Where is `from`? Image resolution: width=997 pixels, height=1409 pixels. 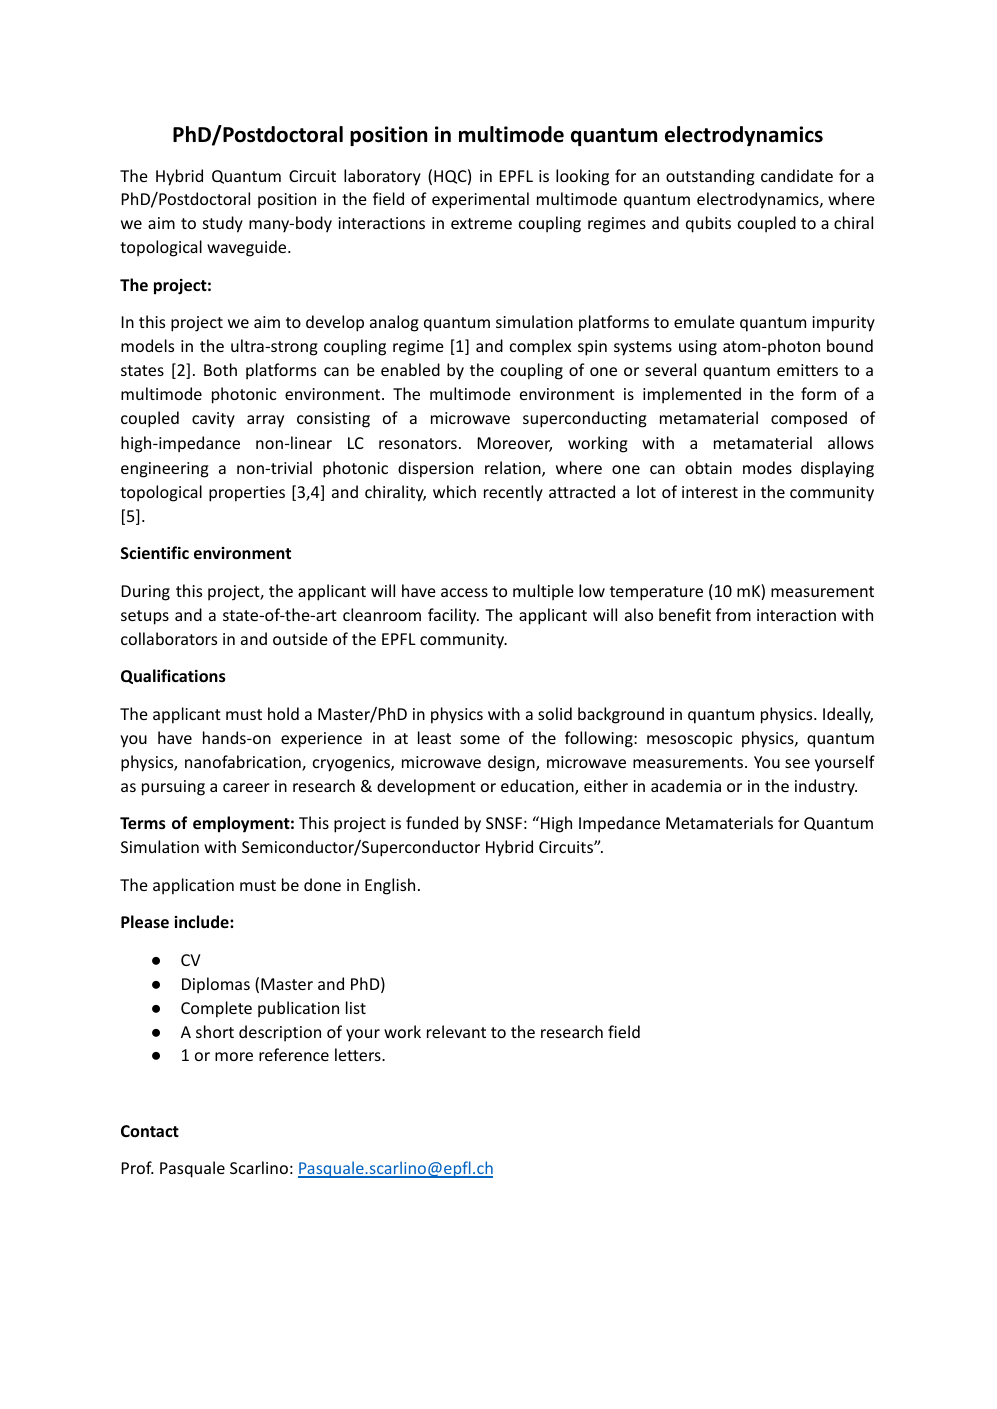
from is located at coordinates (733, 614).
